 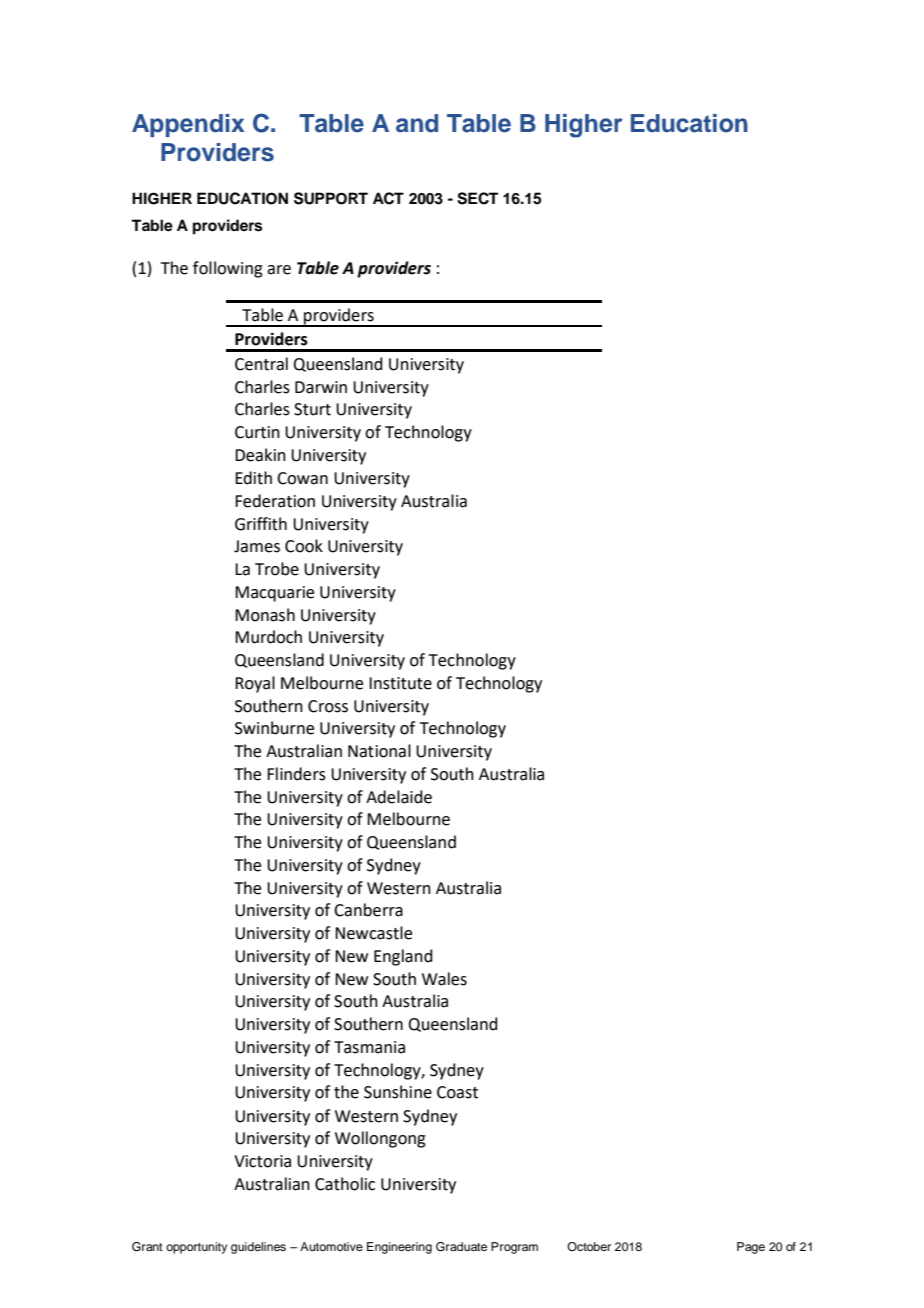 I want to click on SECT, so click(x=477, y=198).
